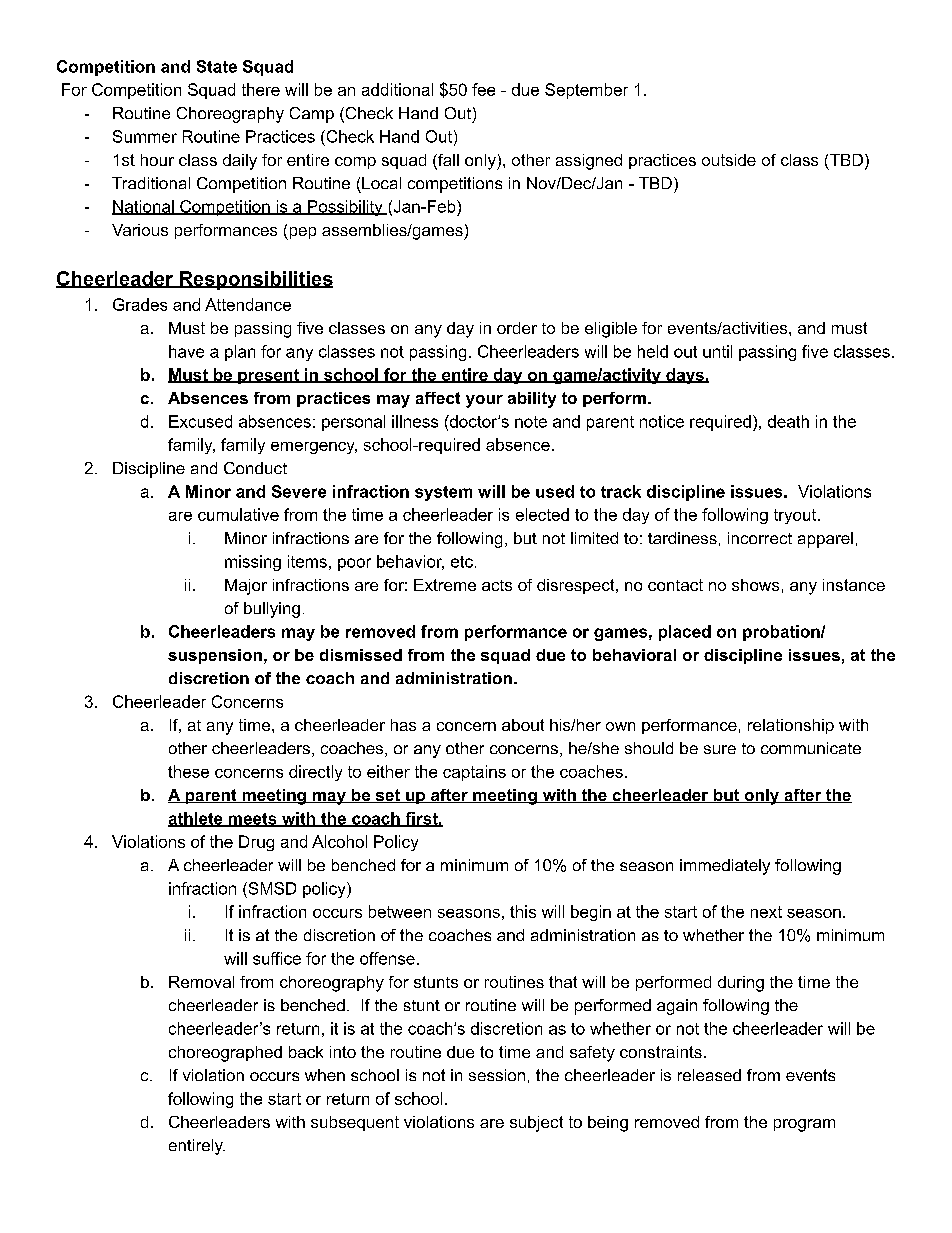  Describe the element at coordinates (796, 516) in the image. I see `tryout` at that location.
